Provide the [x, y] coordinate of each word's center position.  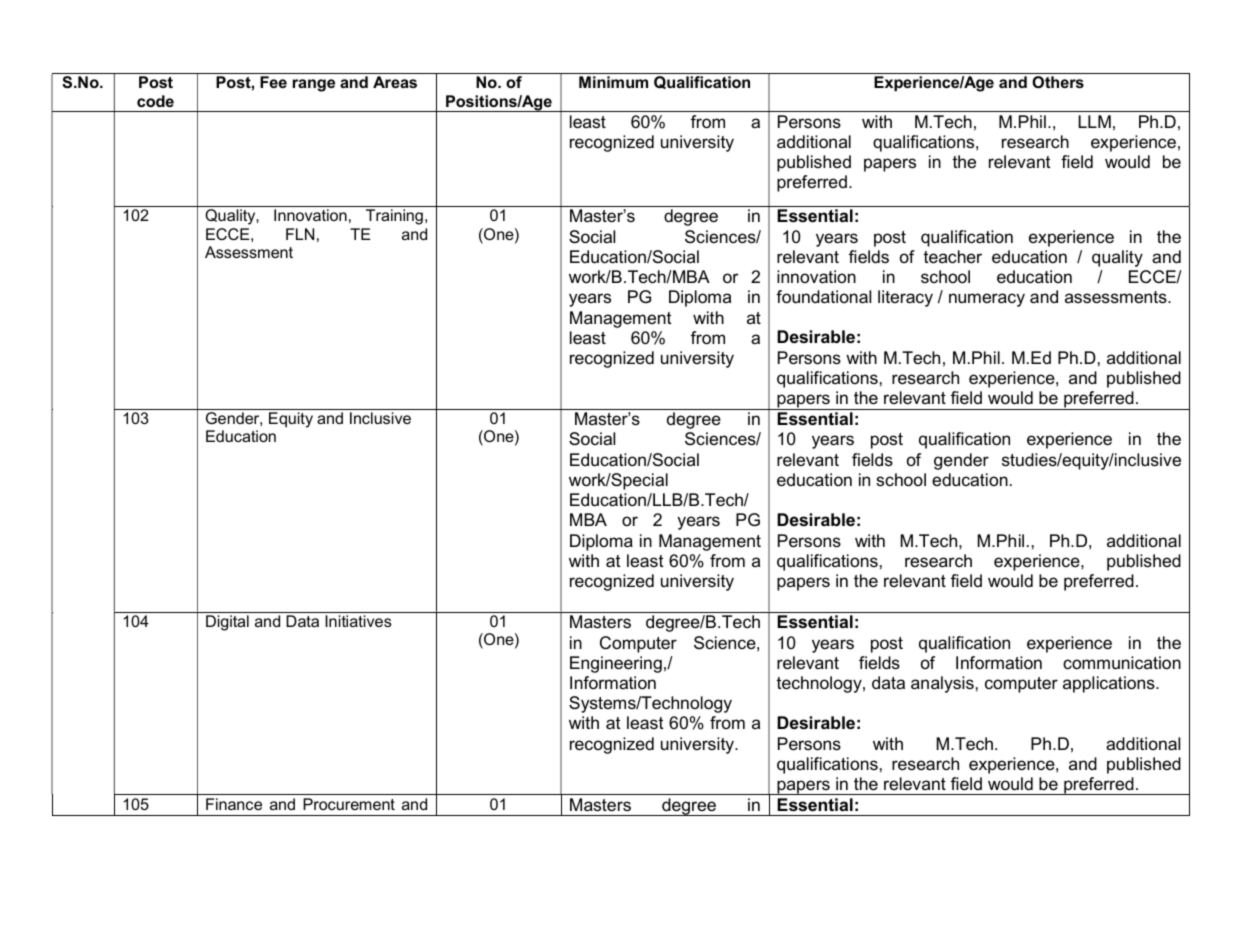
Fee [273, 82]
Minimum [613, 82]
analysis [942, 684]
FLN [300, 234]
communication [1122, 663]
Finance [234, 804]
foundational [823, 297]
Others [1058, 82]
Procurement [349, 804]
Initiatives [358, 621]
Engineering [616, 664]
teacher [953, 257]
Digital [227, 623]
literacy [905, 298]
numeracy [987, 300]
